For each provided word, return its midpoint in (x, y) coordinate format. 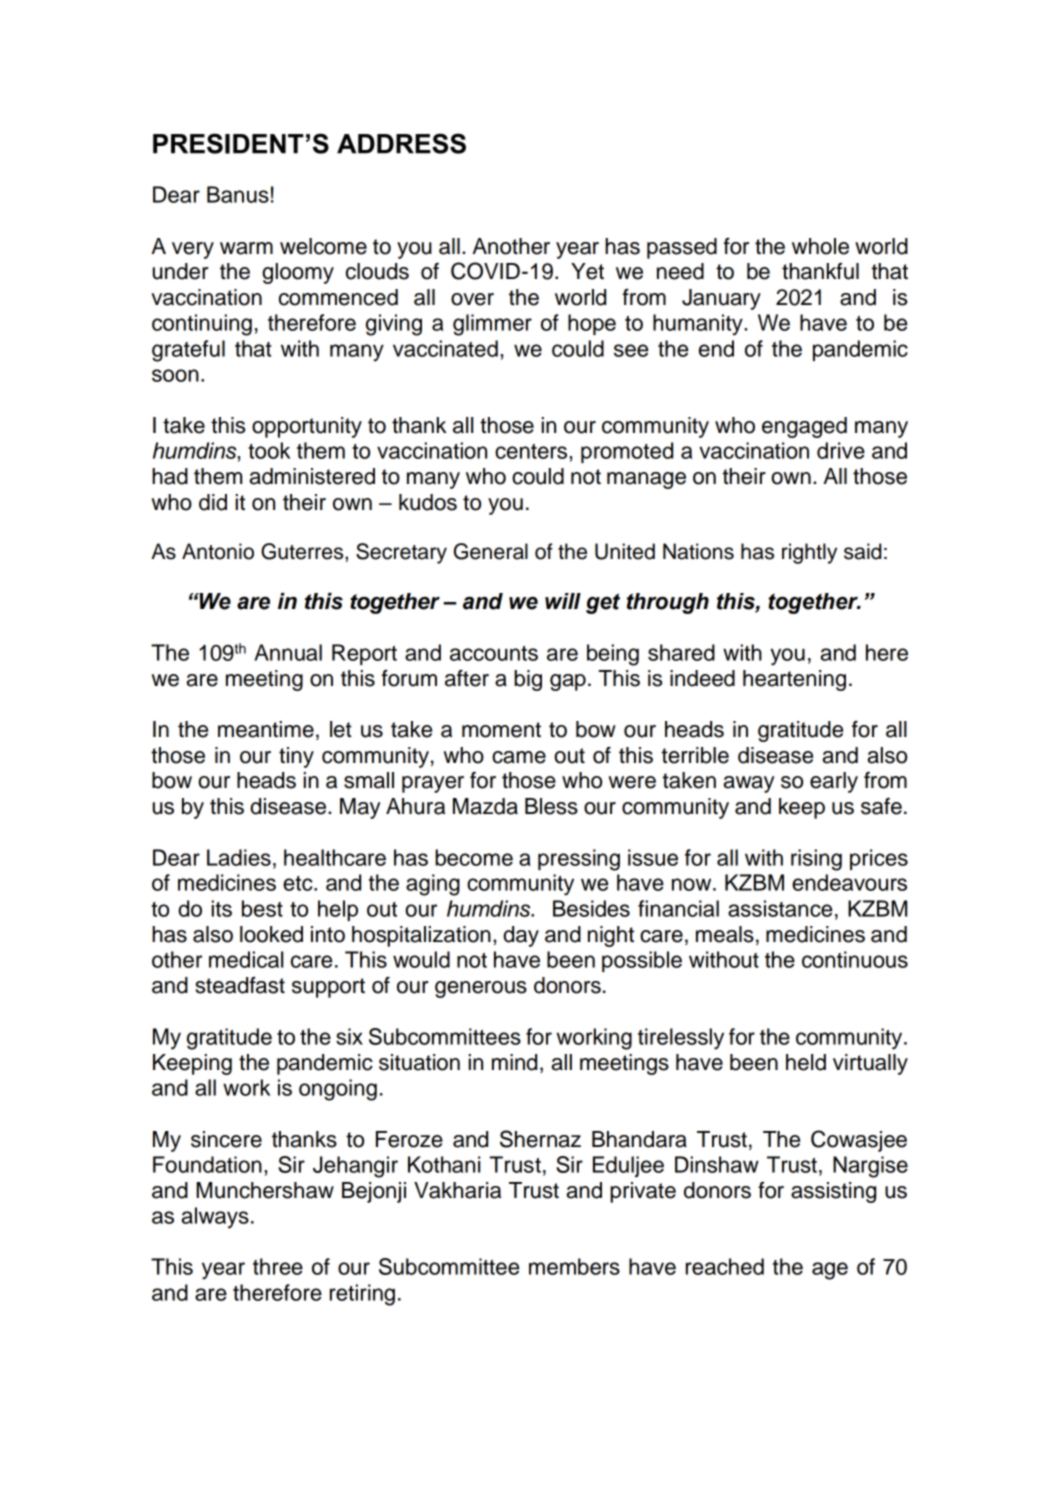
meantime (266, 729)
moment (501, 730)
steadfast (240, 985)
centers (532, 451)
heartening (794, 680)
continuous (855, 959)
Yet (587, 271)
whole (820, 246)
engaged (804, 427)
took (269, 450)
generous (481, 989)
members (574, 1266)
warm (246, 248)
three (278, 1266)
